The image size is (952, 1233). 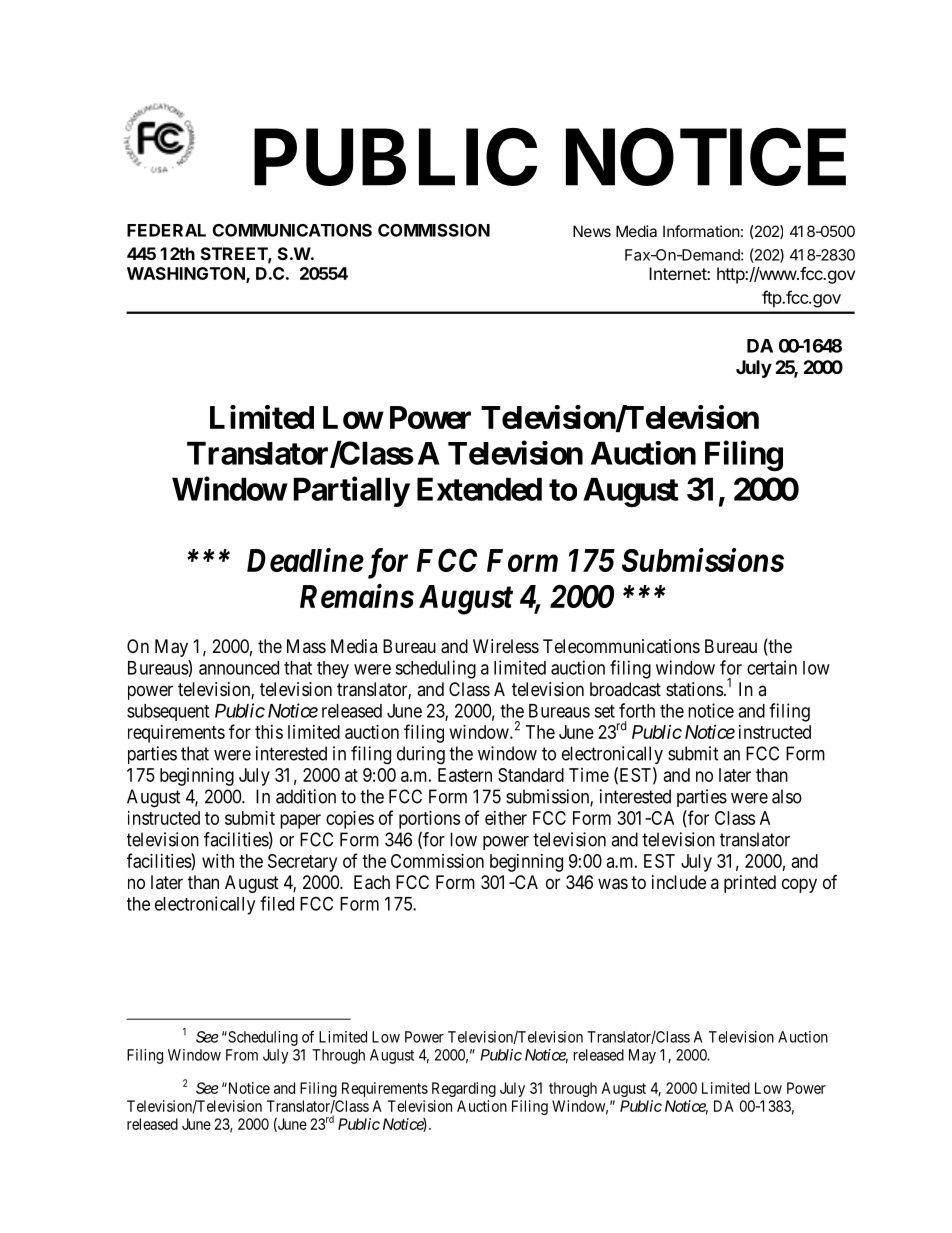 What do you see at coordinates (464, 1089) in the document?
I see `Regarding` at bounding box center [464, 1089].
